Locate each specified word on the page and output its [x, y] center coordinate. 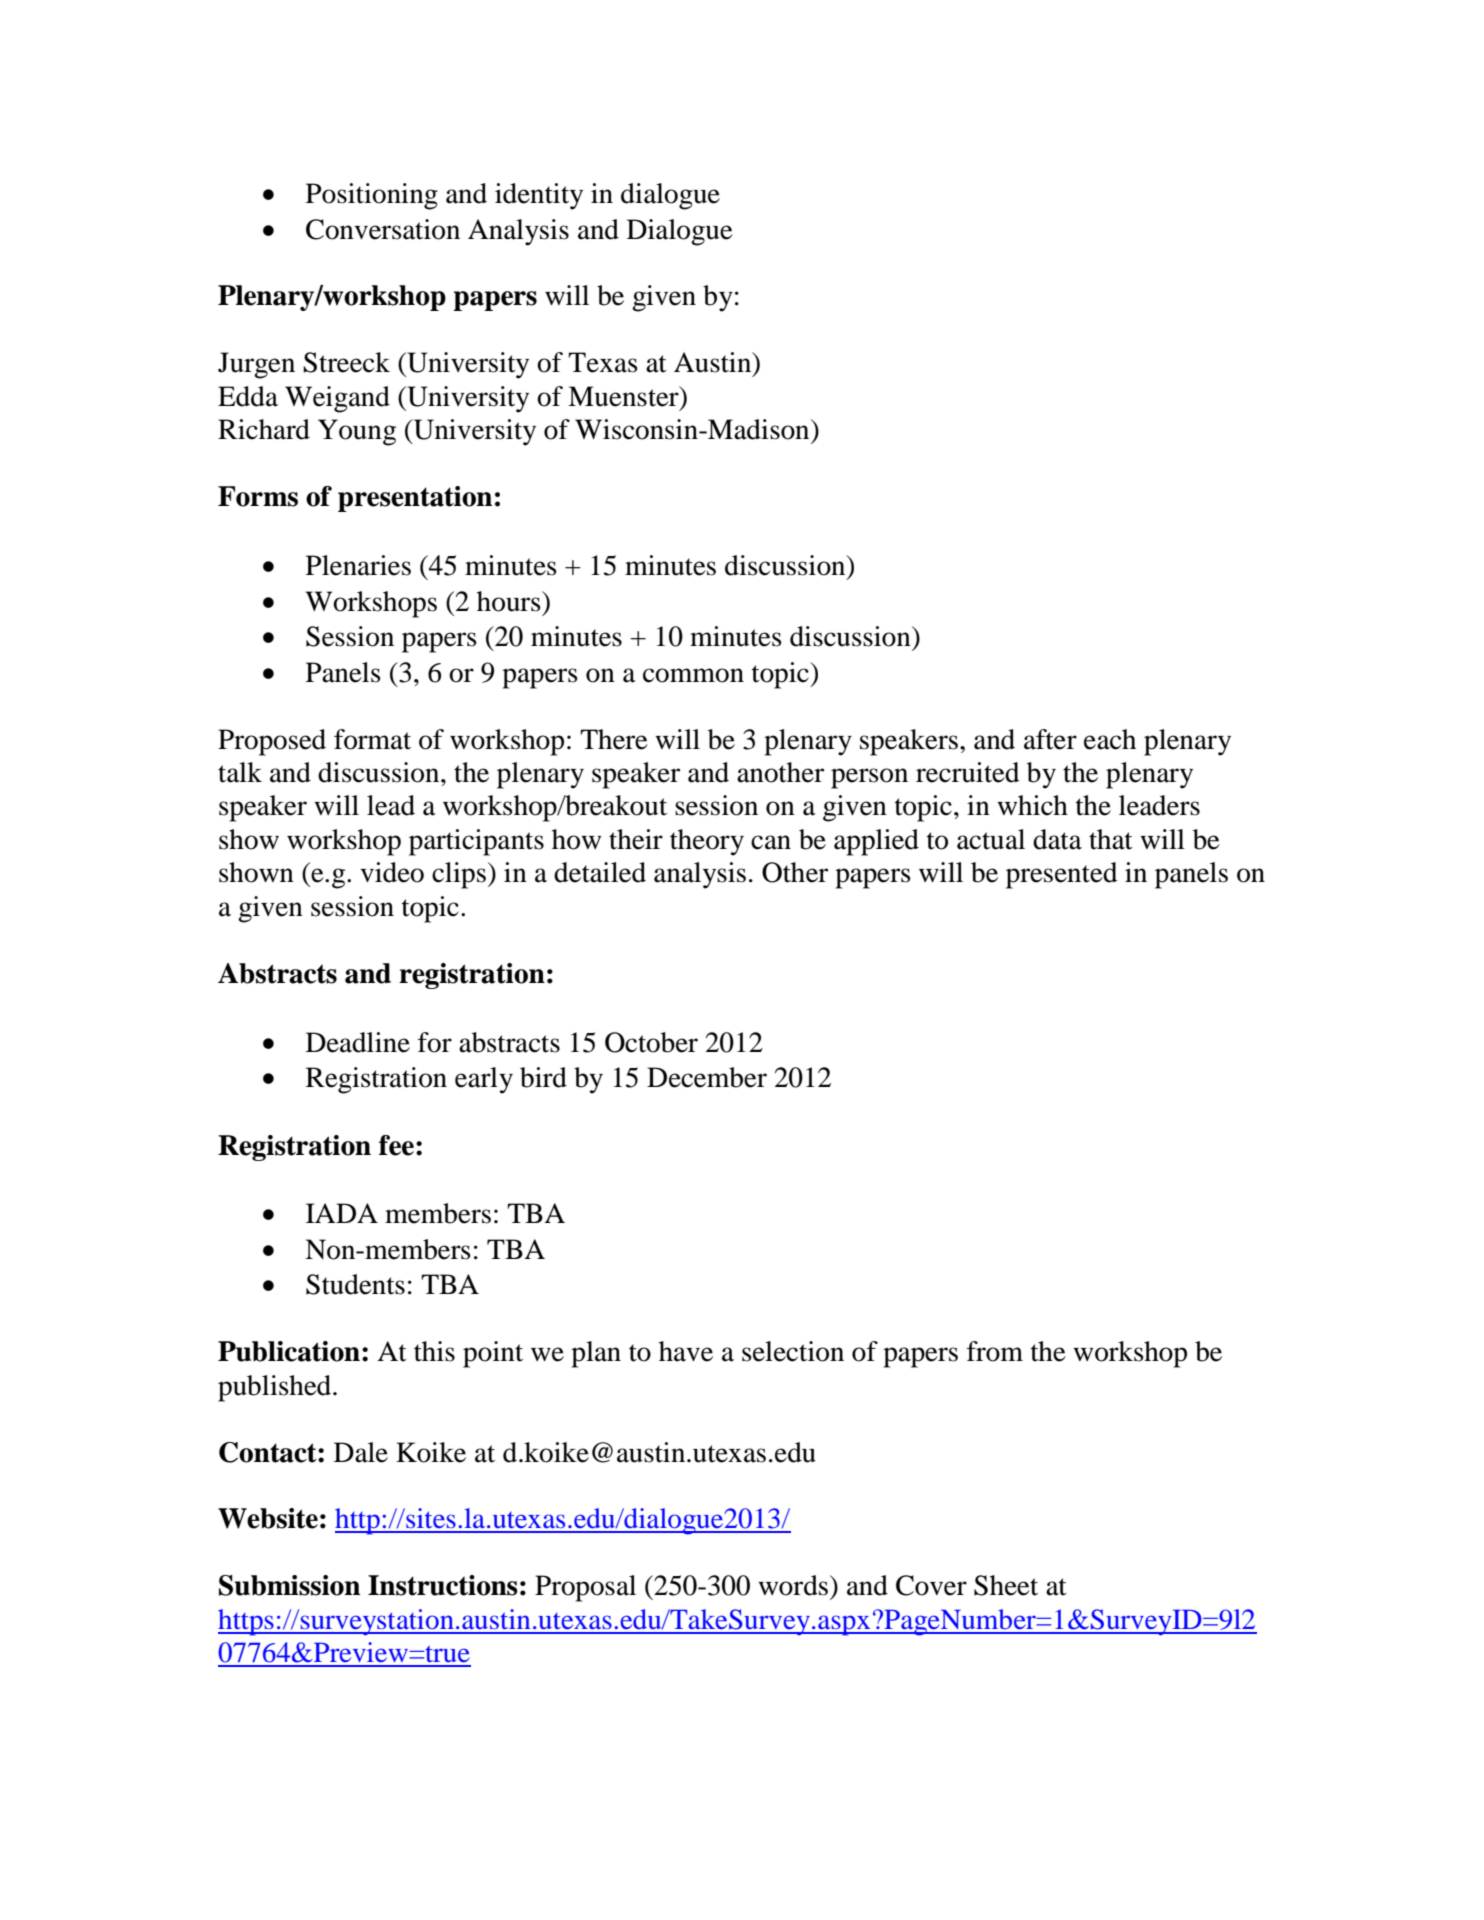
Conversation [383, 229]
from [995, 1351]
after [1050, 739]
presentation [415, 499]
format [372, 739]
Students [355, 1284]
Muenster [624, 396]
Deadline [358, 1042]
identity [539, 196]
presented [1062, 875]
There [614, 739]
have [686, 1351]
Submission [289, 1585]
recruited [968, 772]
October [651, 1042]
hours [510, 601]
